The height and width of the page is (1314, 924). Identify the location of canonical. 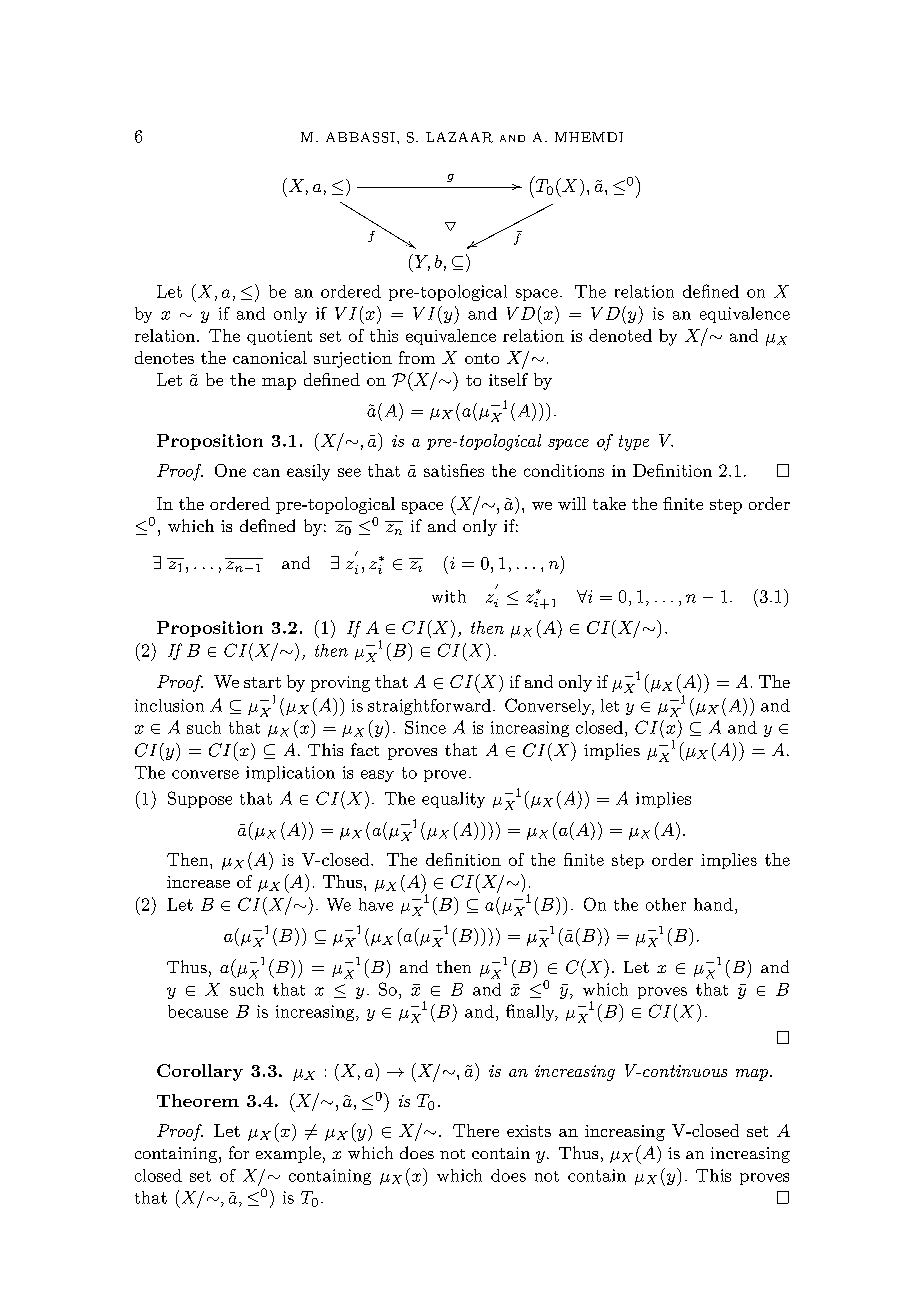
(270, 357).
